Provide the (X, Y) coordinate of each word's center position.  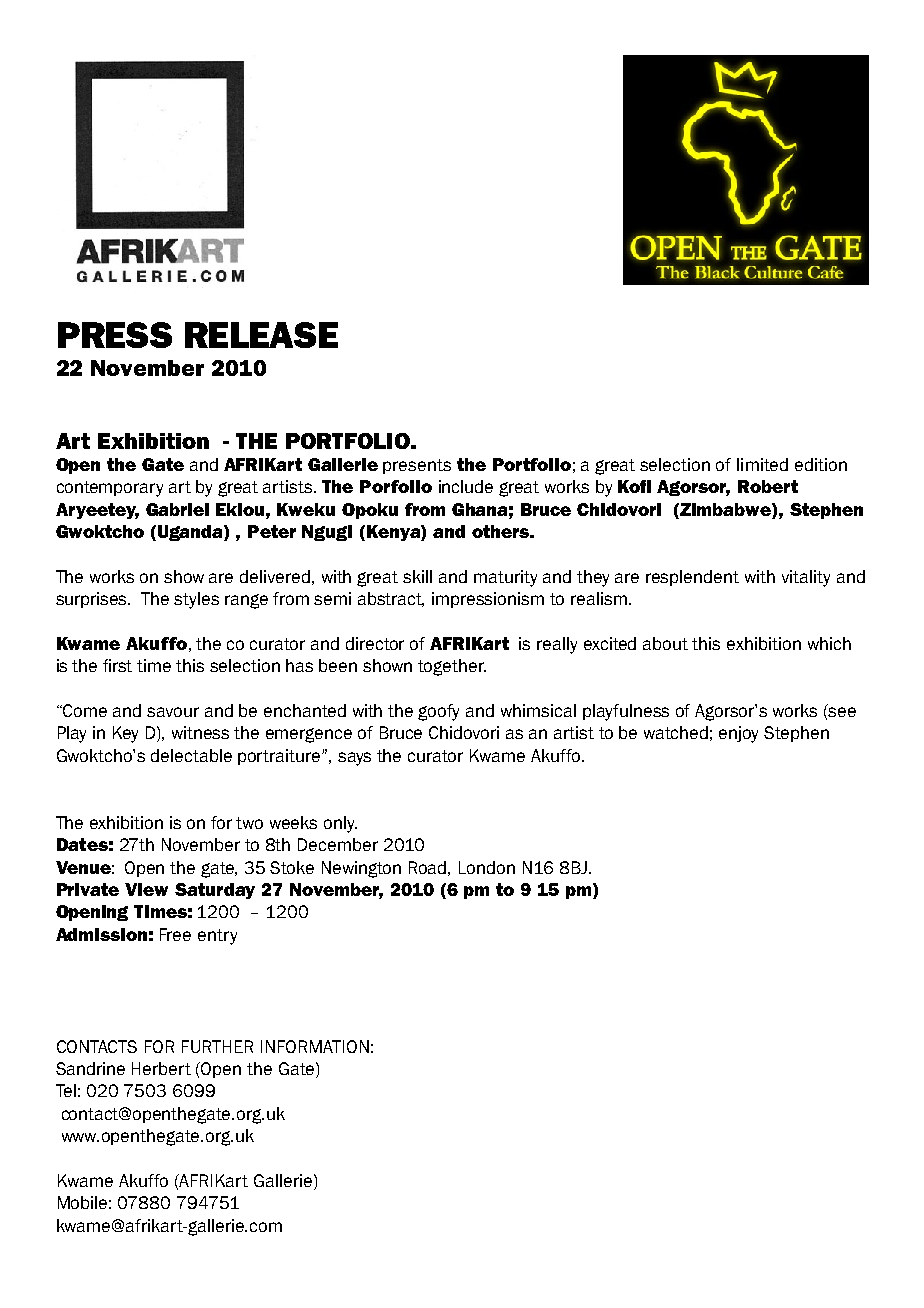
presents (417, 466)
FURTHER (217, 1046)
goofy (438, 712)
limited (762, 464)
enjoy (738, 734)
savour (173, 712)
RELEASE (261, 335)
